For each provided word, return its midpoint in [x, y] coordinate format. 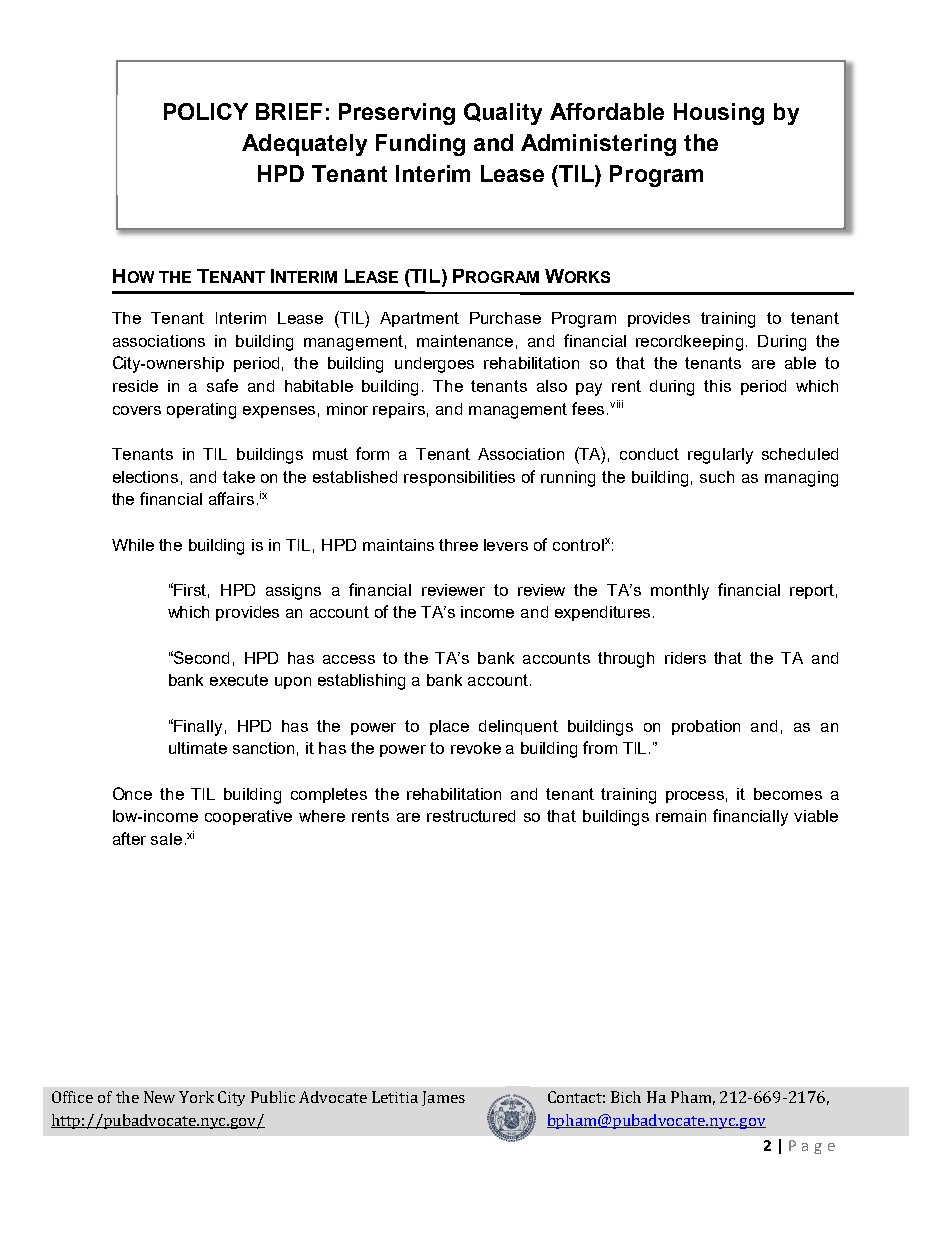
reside [135, 386]
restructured [471, 816]
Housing [719, 114]
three [458, 545]
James [443, 1098]
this [717, 386]
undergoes [434, 365]
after [129, 838]
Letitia [395, 1097]
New [159, 1097]
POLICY [206, 111]
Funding [420, 145]
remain [681, 816]
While [133, 545]
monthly [680, 592]
